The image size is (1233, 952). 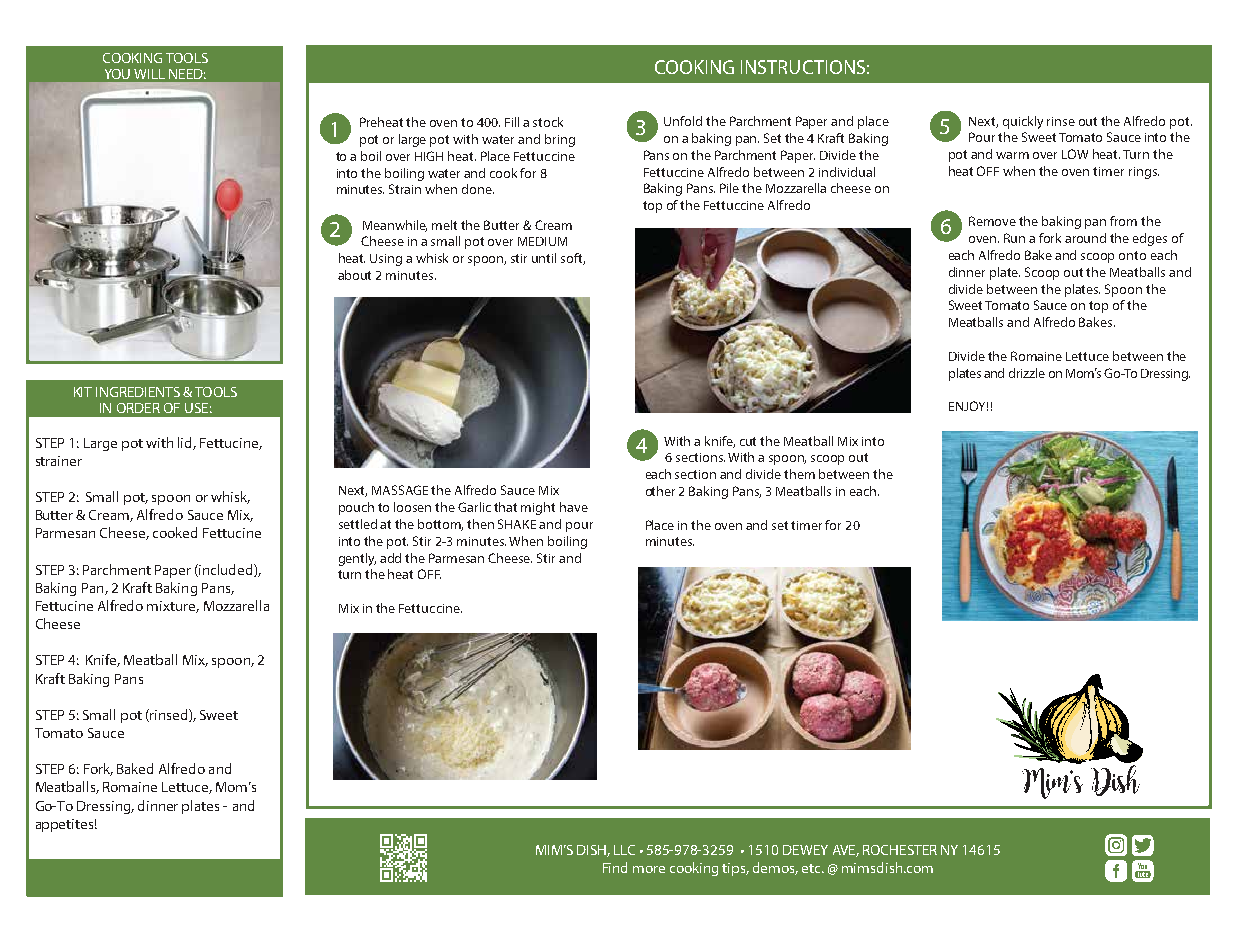 I want to click on included, so click(x=226, y=570).
